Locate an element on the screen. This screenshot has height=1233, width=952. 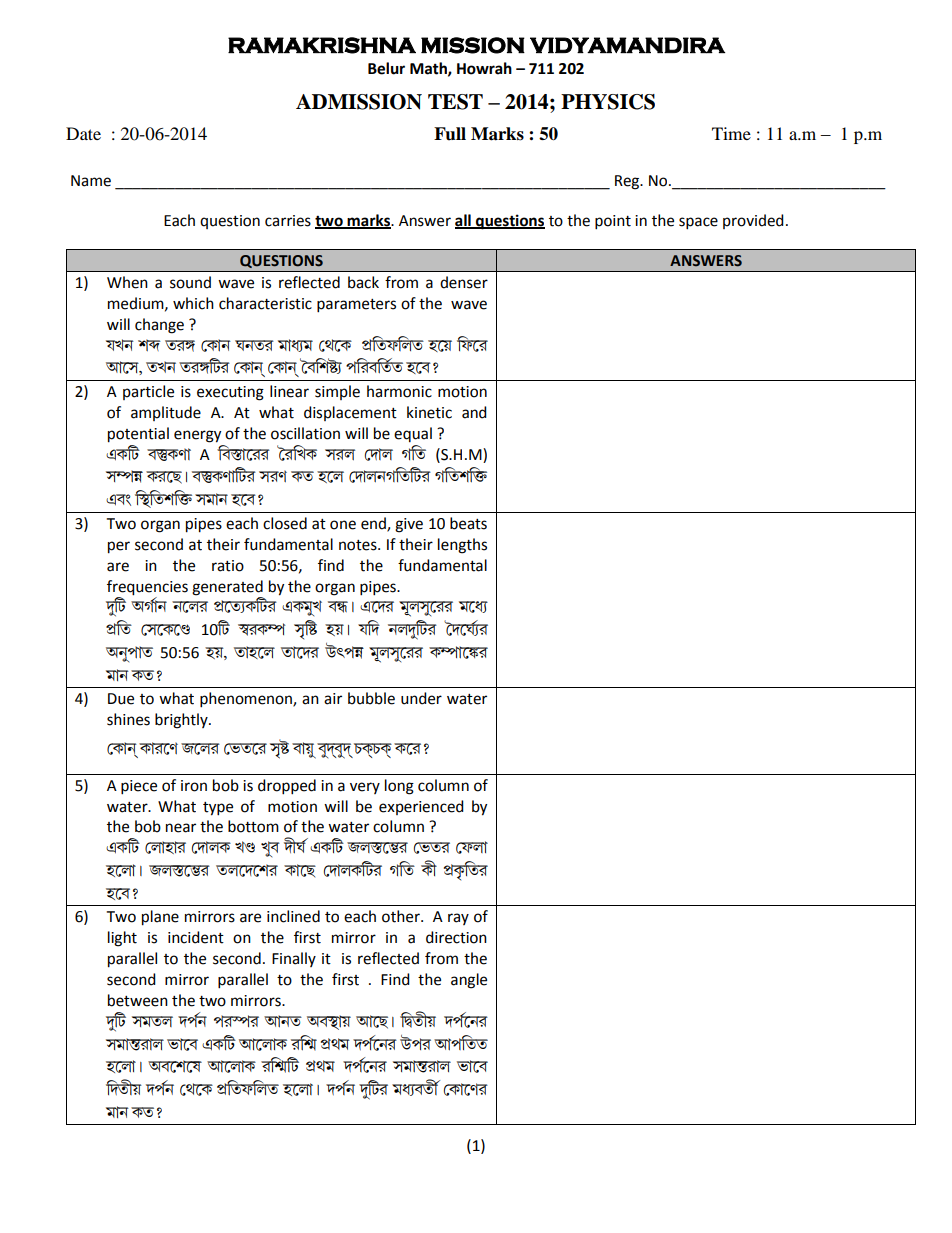
direction is located at coordinates (456, 937).
